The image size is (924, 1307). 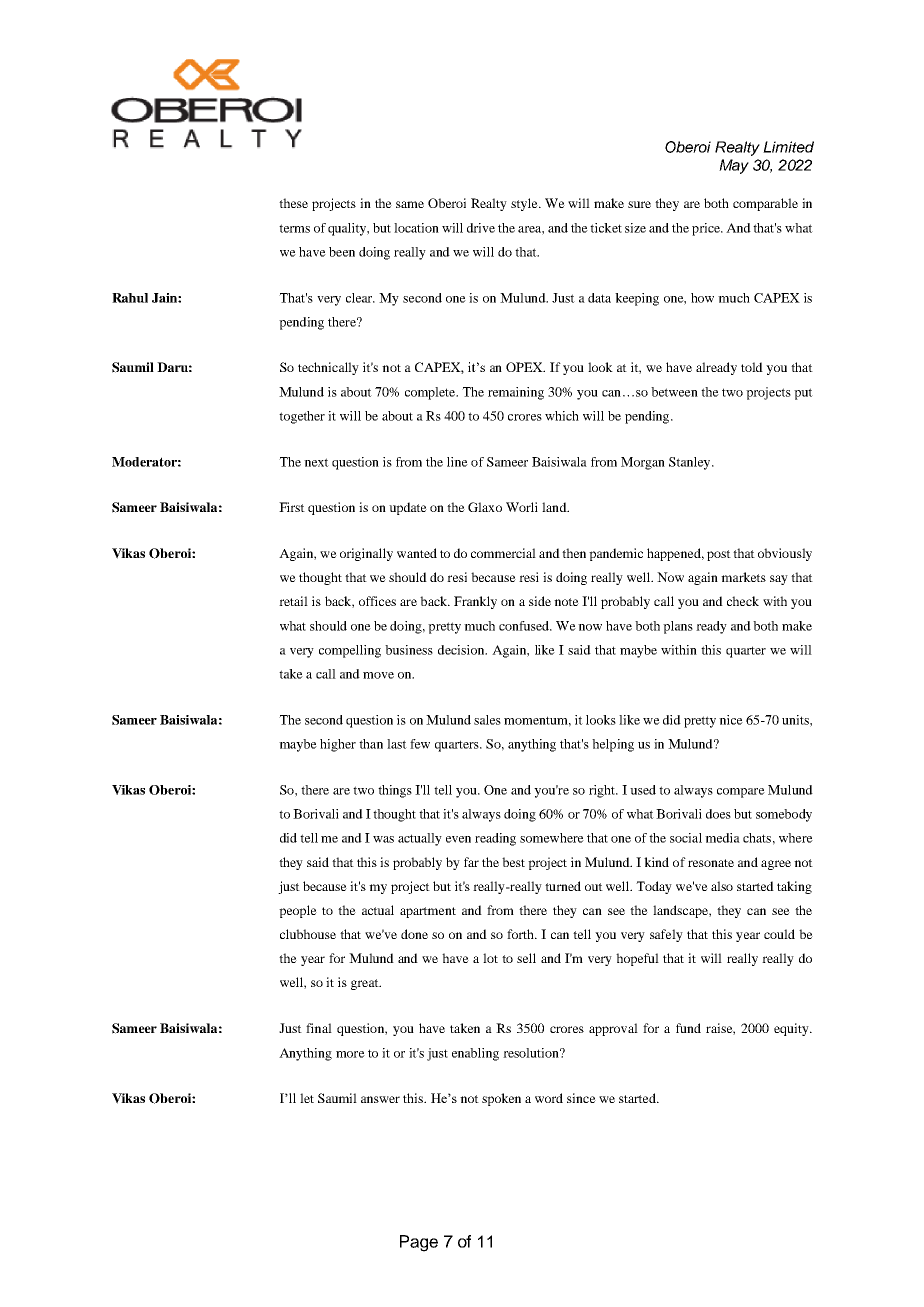 What do you see at coordinates (765, 204) in the screenshot?
I see `comparable` at bounding box center [765, 204].
